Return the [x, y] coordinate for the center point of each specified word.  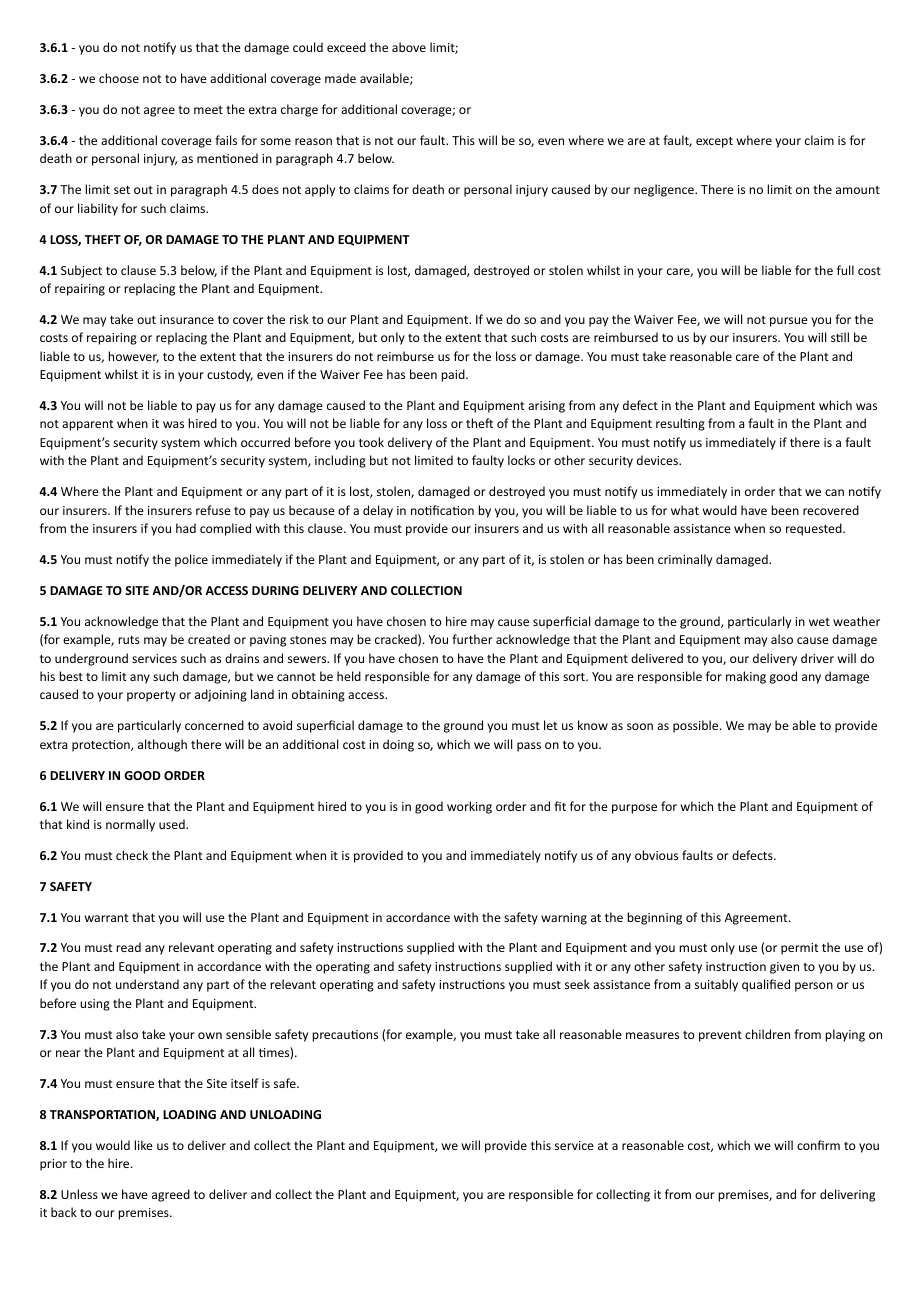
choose [119, 78]
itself [245, 1083]
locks [521, 460]
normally [130, 825]
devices [658, 460]
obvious [656, 855]
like [143, 1145]
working [469, 807]
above [409, 47]
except [714, 142]
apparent [88, 425]
